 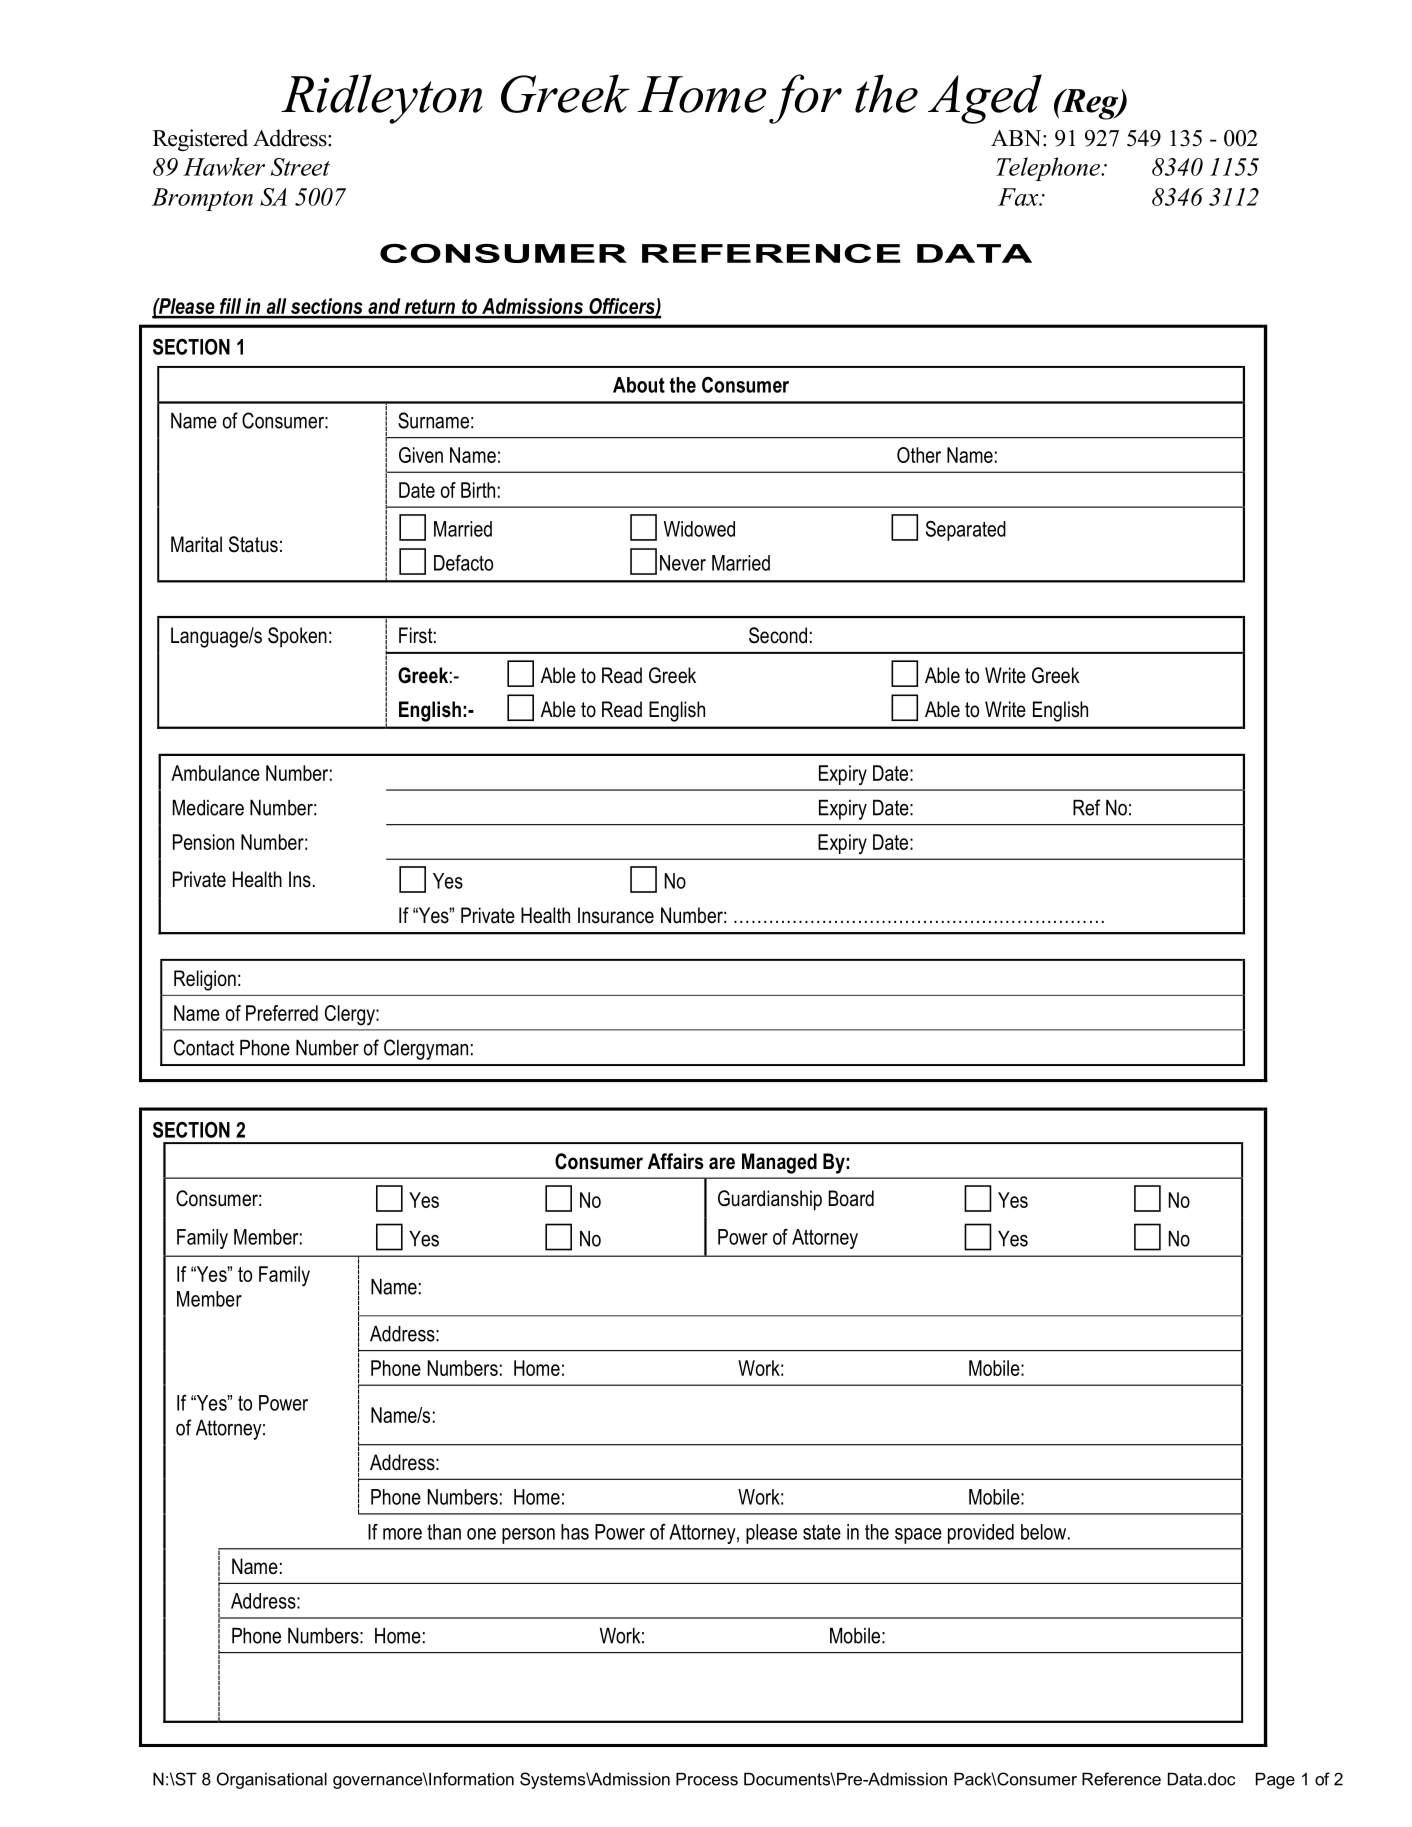 I want to click on Board, so click(x=851, y=1198).
